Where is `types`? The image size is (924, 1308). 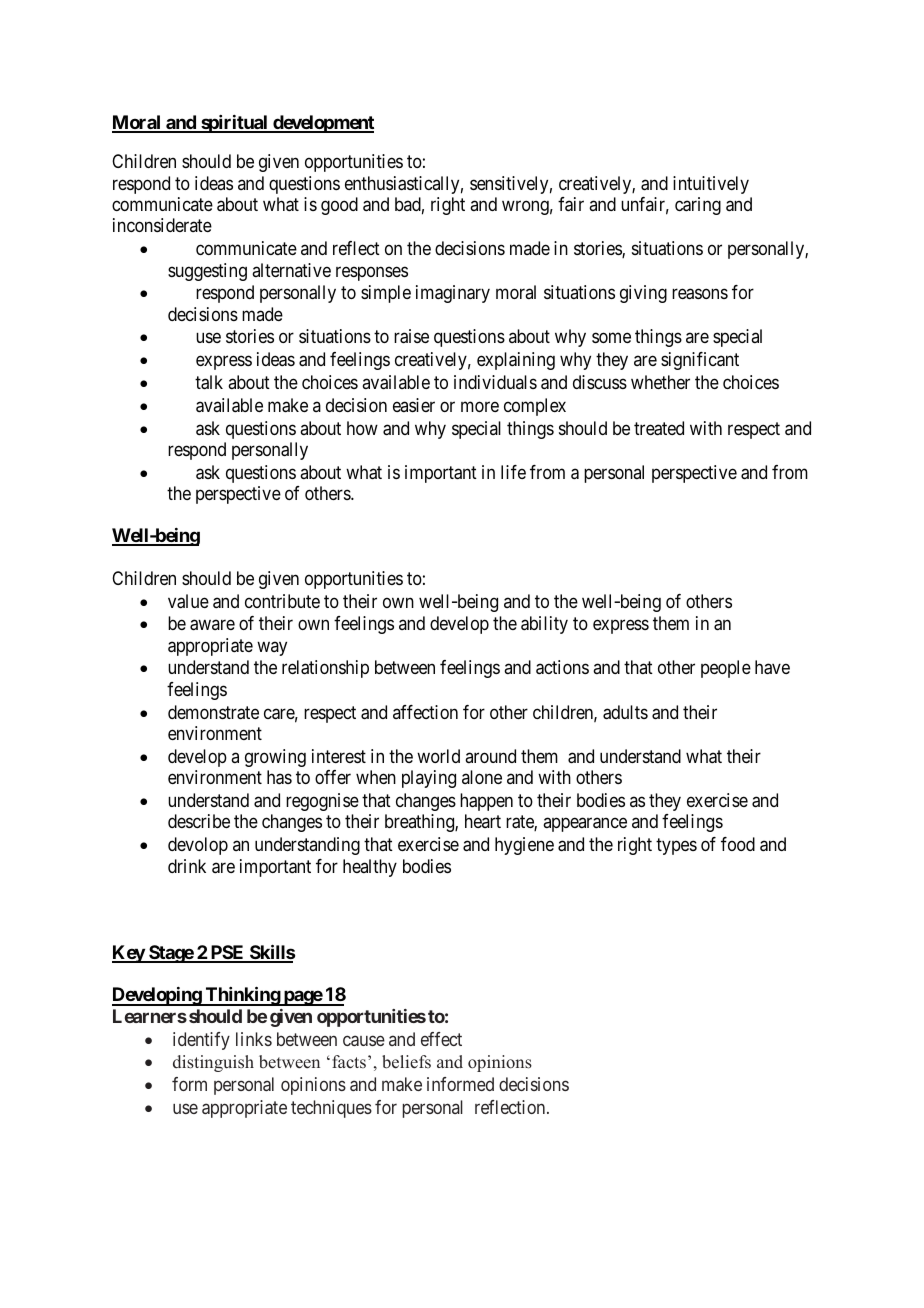 types is located at coordinates (676, 846).
